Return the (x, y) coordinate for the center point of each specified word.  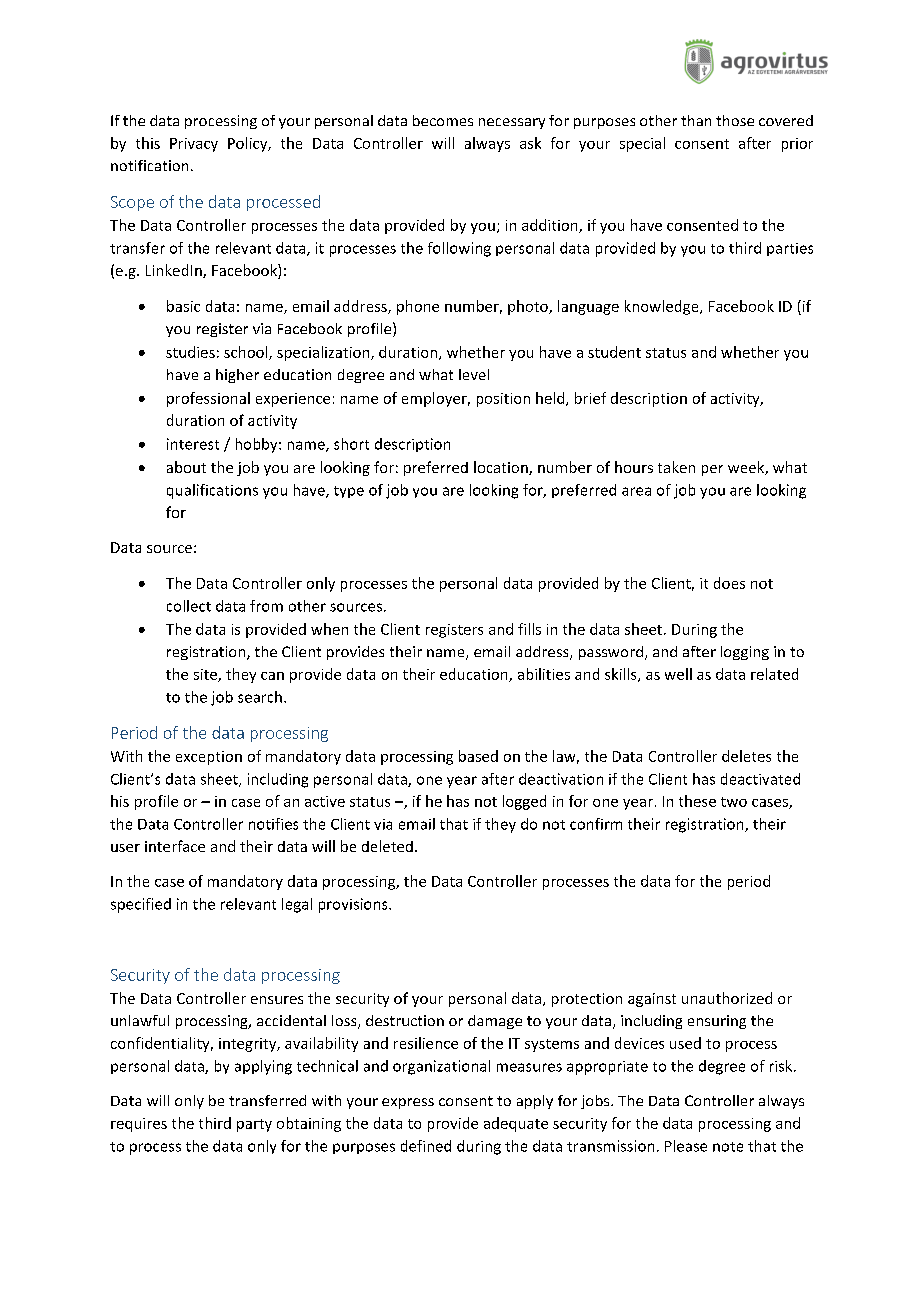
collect (189, 606)
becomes (443, 120)
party (254, 1125)
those (735, 120)
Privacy (194, 145)
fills (529, 629)
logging (745, 653)
